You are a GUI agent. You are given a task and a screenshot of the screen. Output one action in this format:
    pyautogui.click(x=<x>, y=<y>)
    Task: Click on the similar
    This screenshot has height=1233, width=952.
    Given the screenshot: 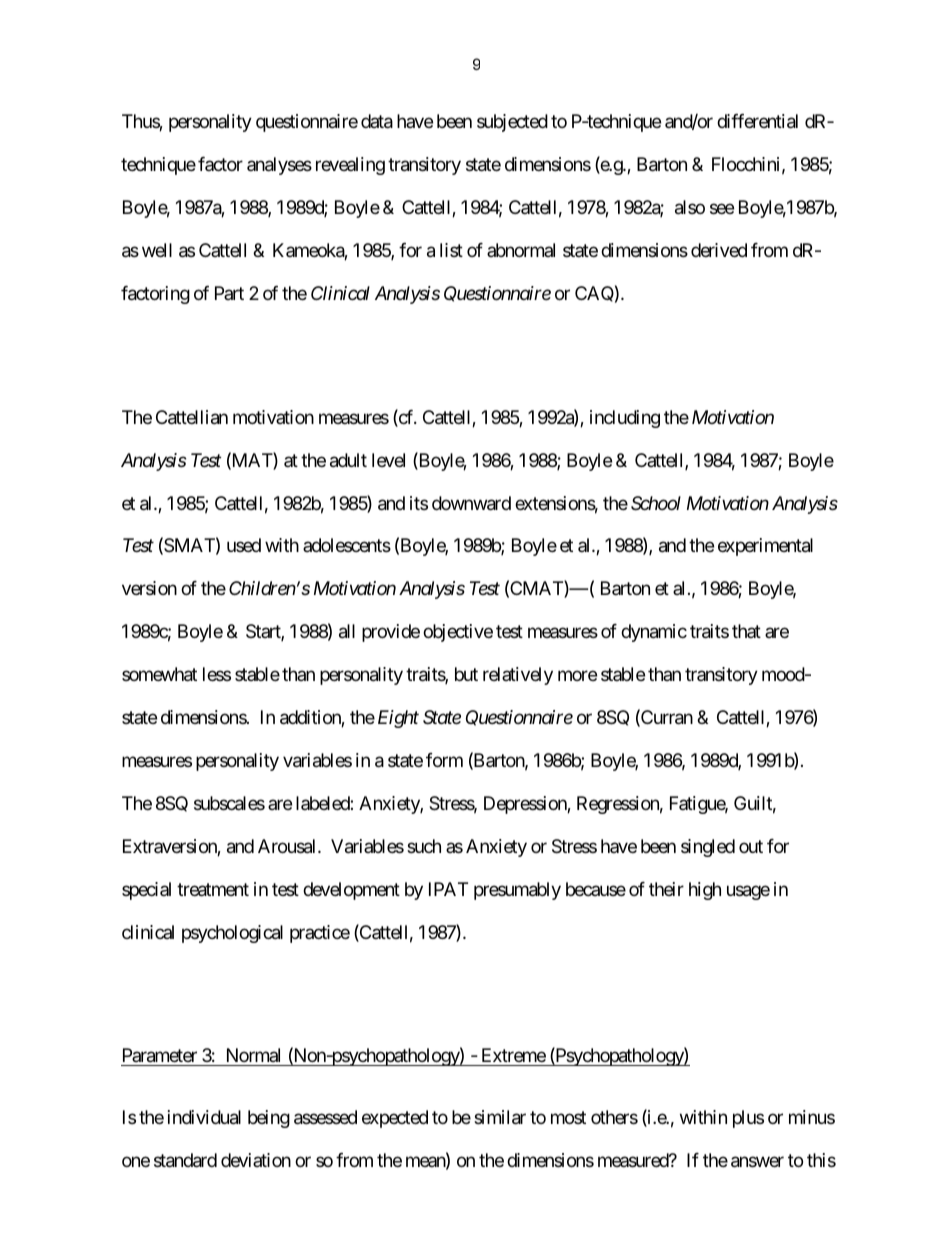 What is the action you would take?
    pyautogui.click(x=500, y=1117)
